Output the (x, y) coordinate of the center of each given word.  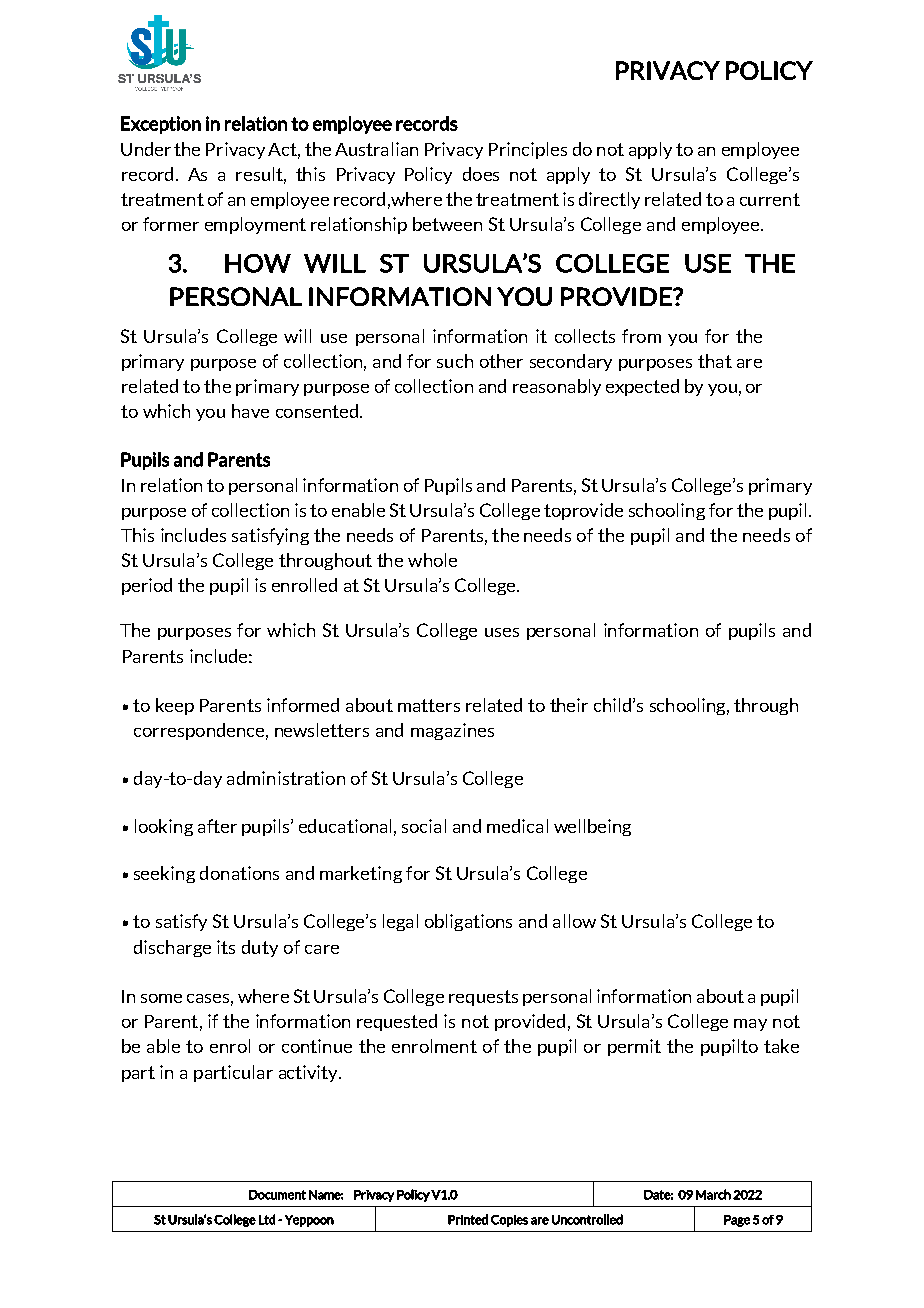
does (481, 174)
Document (277, 1195)
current (770, 199)
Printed (468, 1219)
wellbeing (592, 827)
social (424, 826)
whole (432, 560)
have (250, 411)
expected (642, 387)
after (217, 826)
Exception (161, 125)
